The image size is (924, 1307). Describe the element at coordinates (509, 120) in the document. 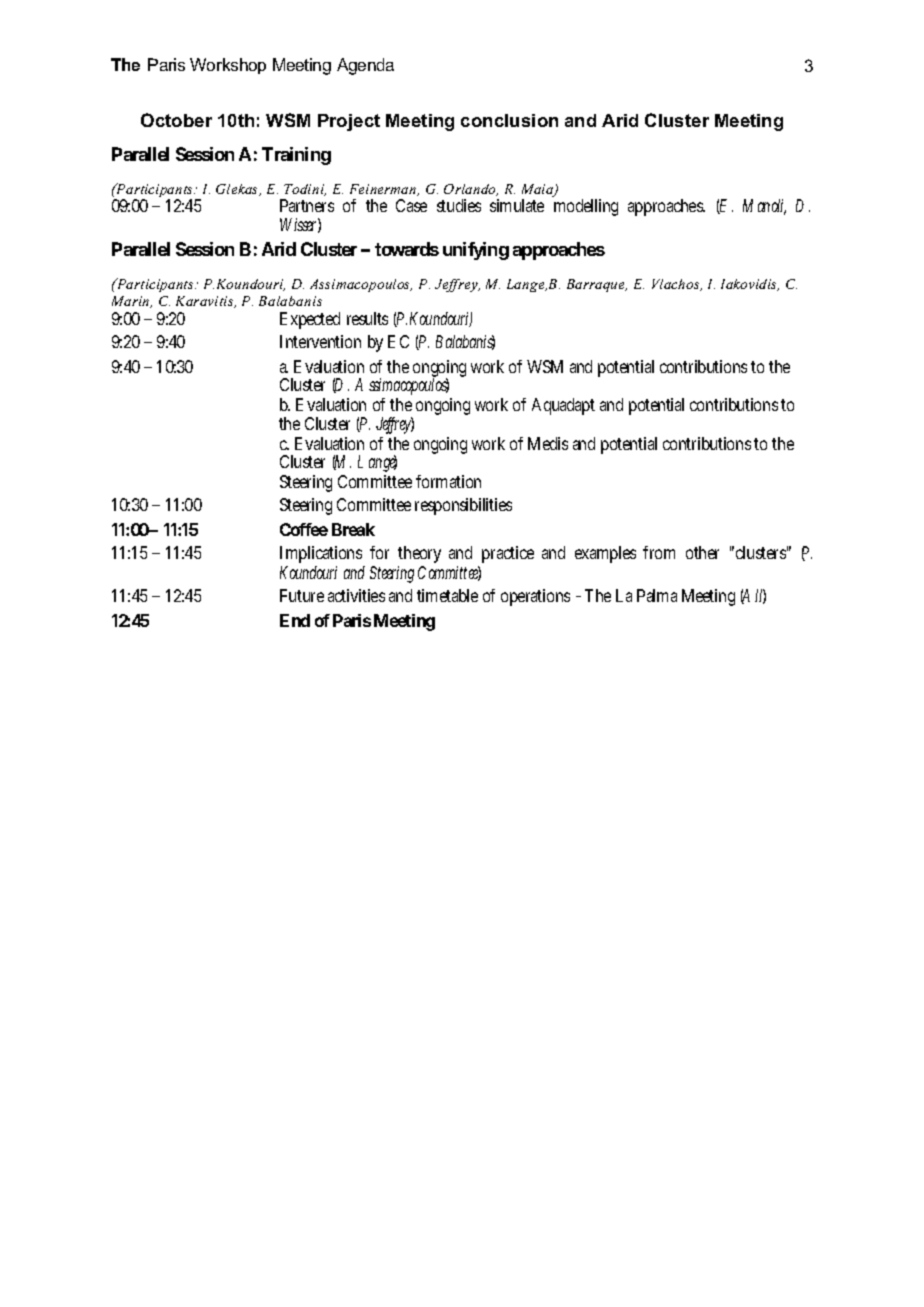

I see `conclusion` at that location.
